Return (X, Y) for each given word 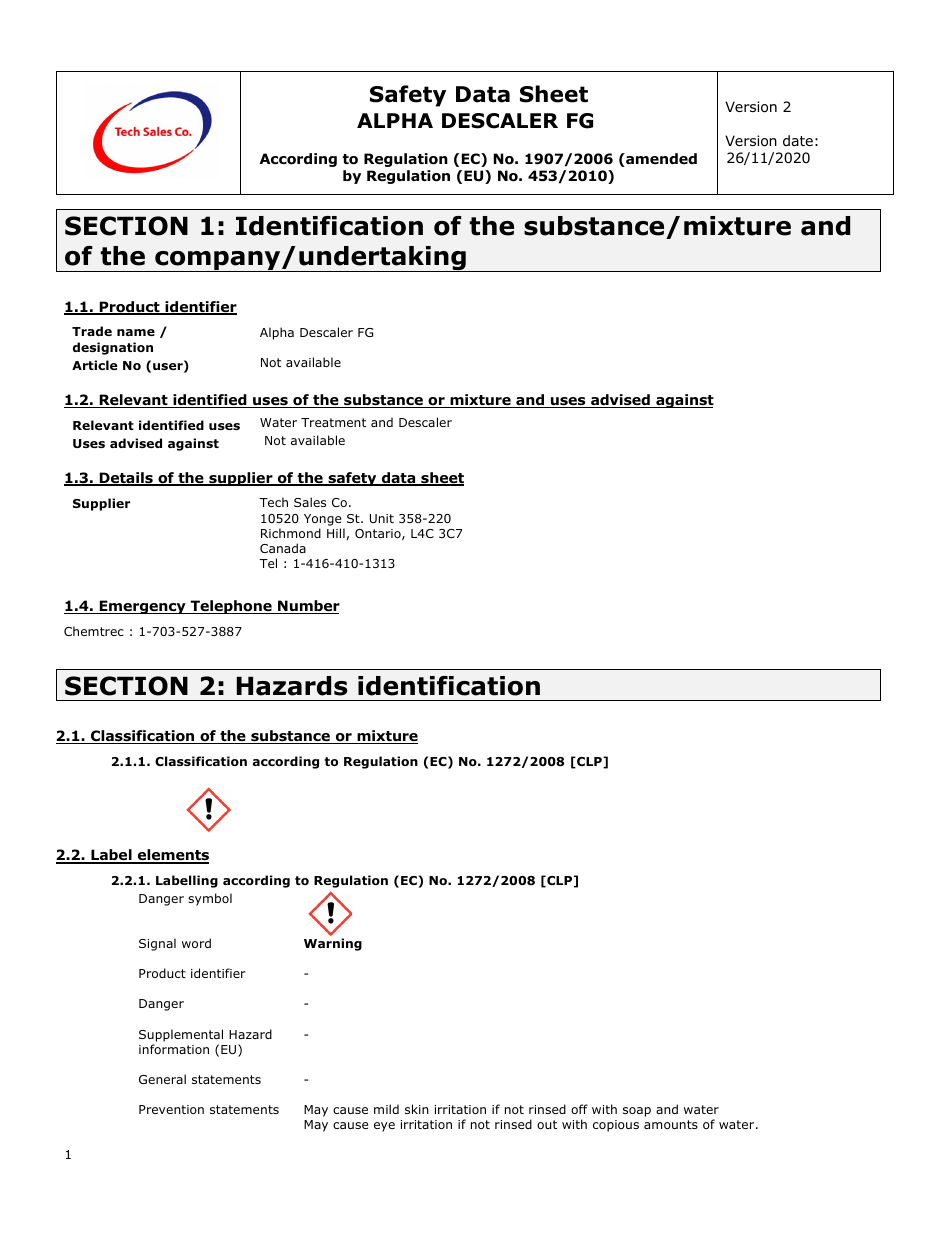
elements (172, 856)
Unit (382, 518)
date (798, 140)
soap (637, 1112)
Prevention (171, 1109)
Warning (333, 944)
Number (308, 607)
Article (94, 365)
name (136, 332)
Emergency (142, 607)
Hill (336, 533)
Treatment (333, 422)
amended (660, 160)
